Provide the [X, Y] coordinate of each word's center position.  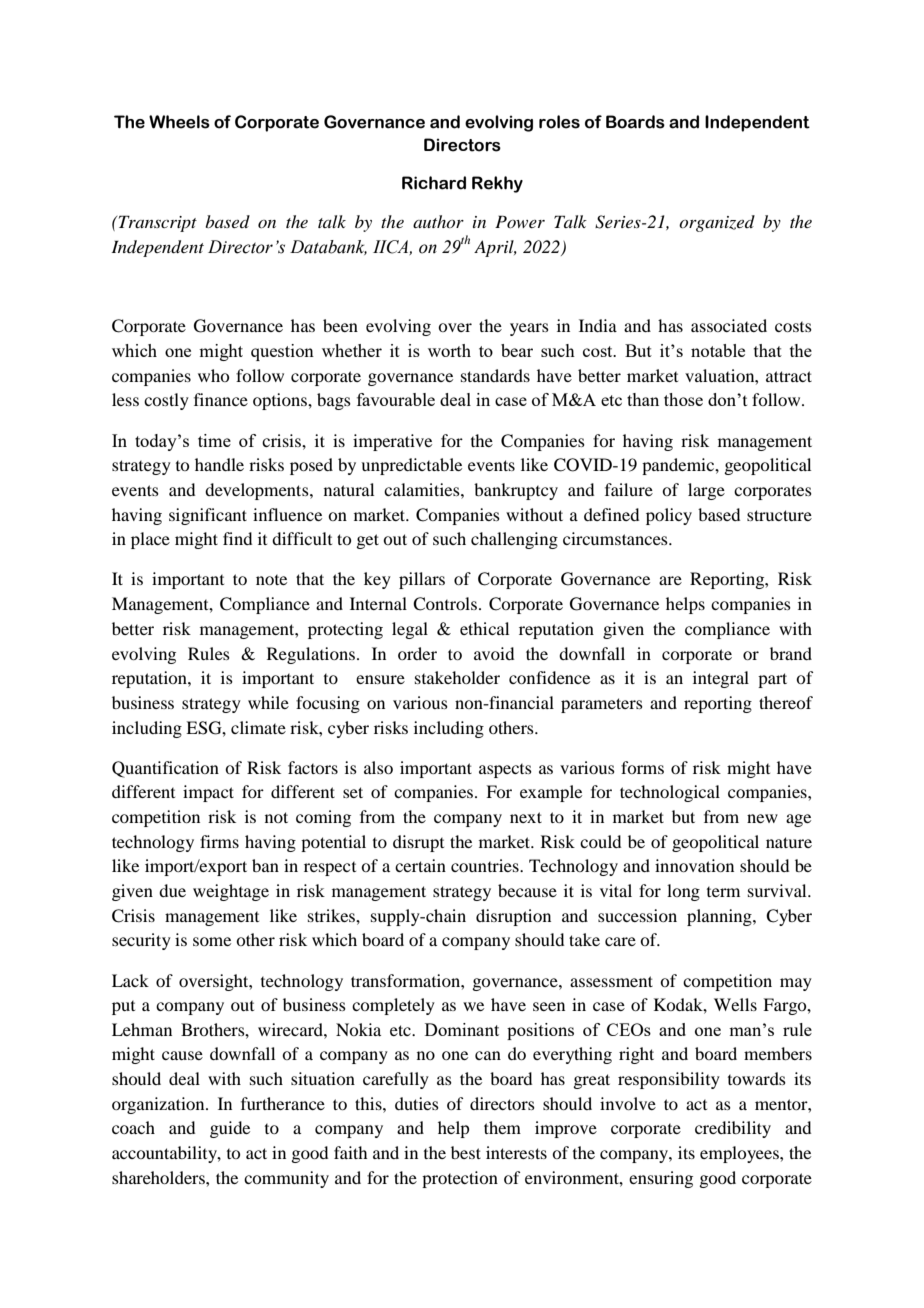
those [683, 399]
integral [721, 679]
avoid [494, 653]
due [172, 890]
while [268, 702]
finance [221, 399]
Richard [434, 183]
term [723, 892]
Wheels [179, 122]
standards [495, 375]
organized [717, 223]
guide [230, 1129]
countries [486, 865]
